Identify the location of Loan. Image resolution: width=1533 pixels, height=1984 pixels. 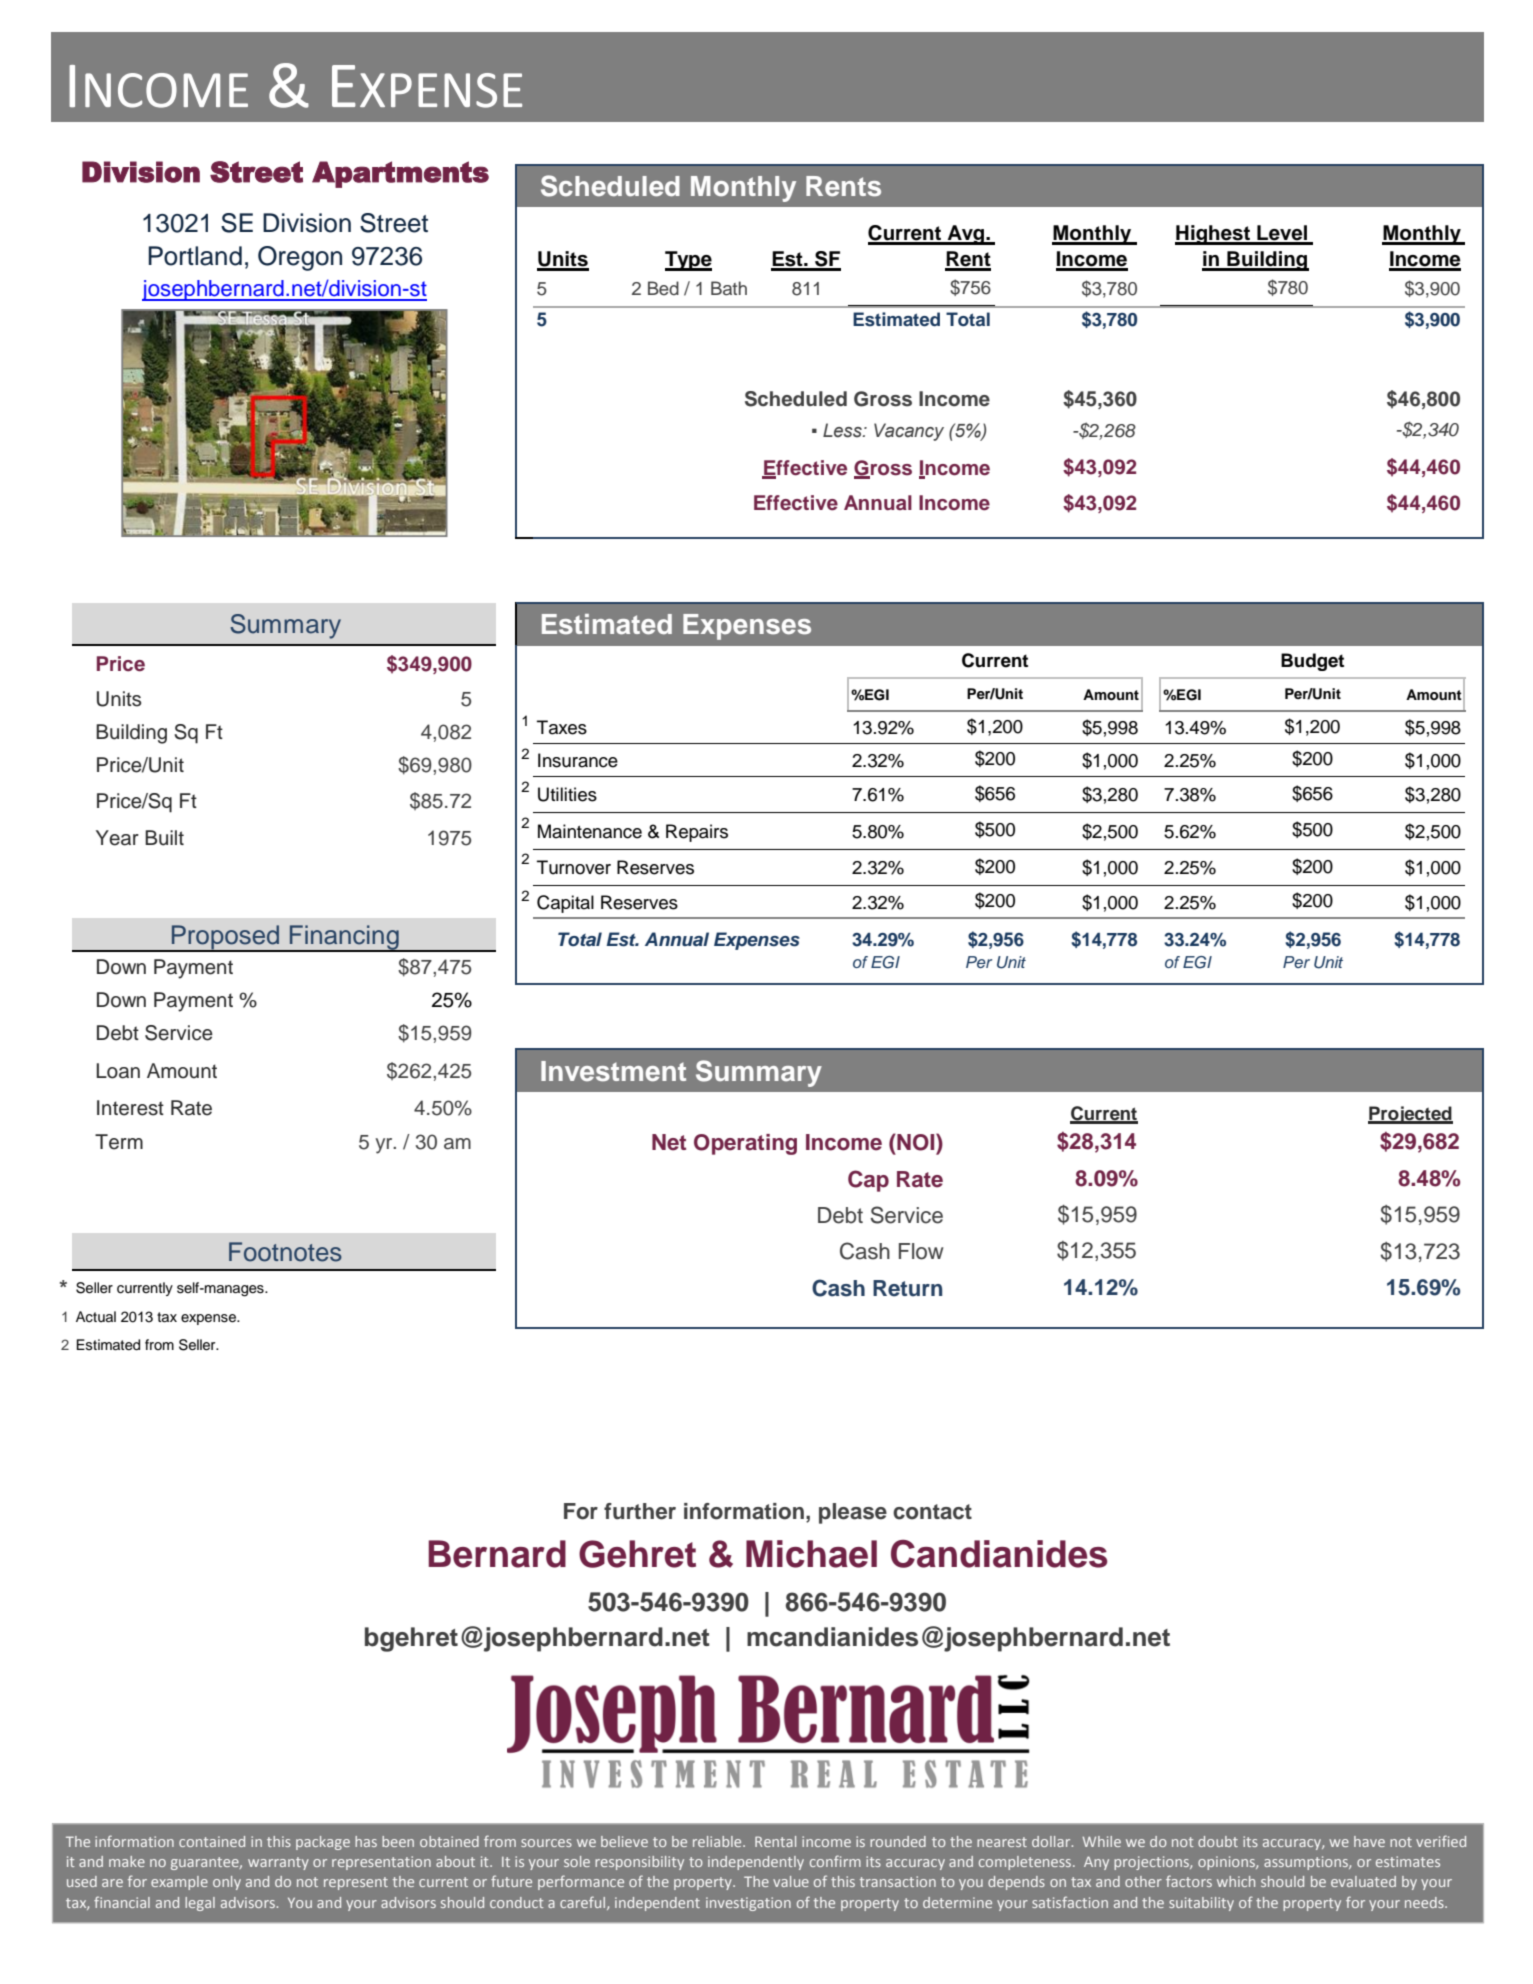
(118, 1071).
